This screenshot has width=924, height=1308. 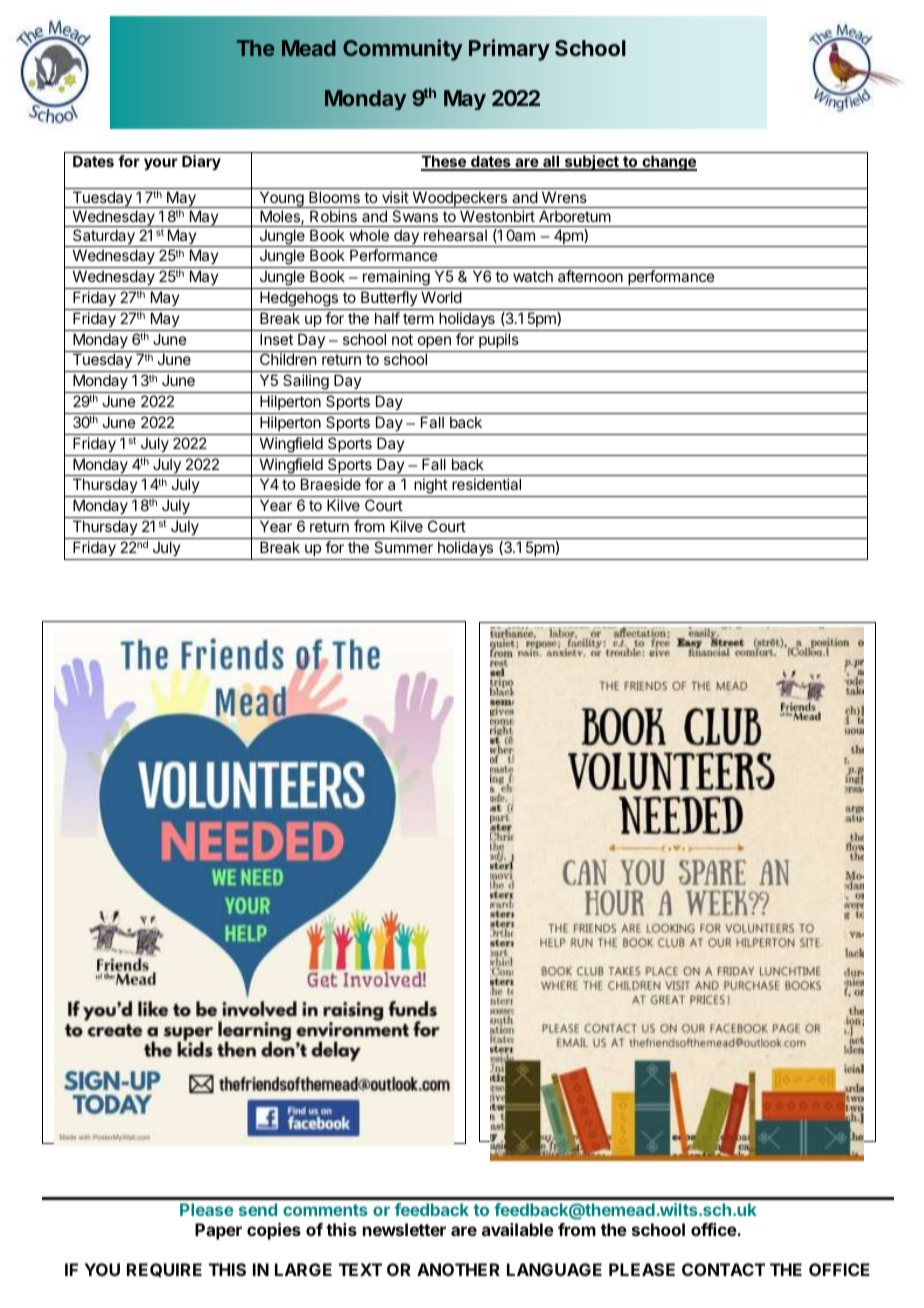 I want to click on residential, so click(x=486, y=484).
